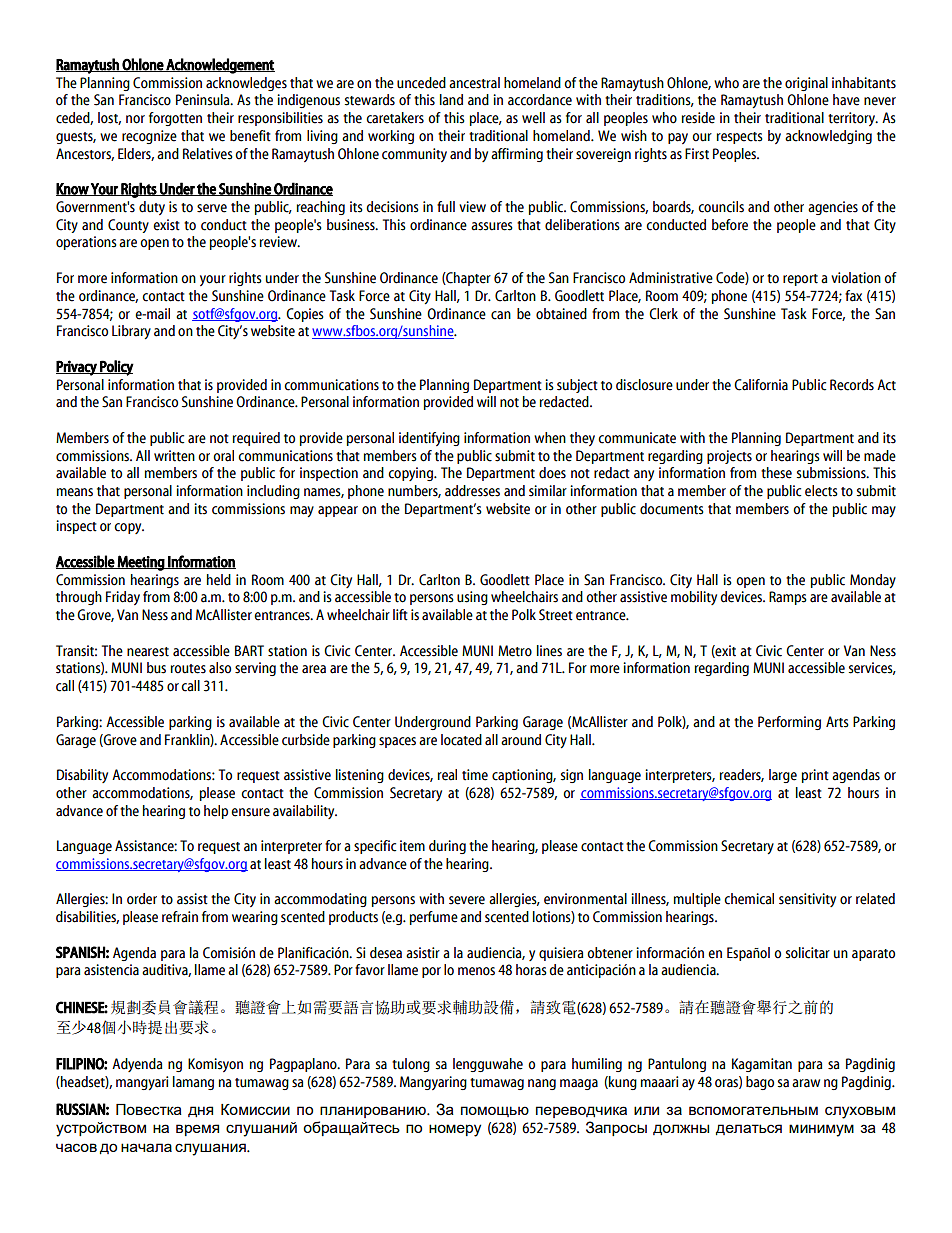 The image size is (952, 1233). What do you see at coordinates (461, 740) in the document?
I see `located` at bounding box center [461, 740].
